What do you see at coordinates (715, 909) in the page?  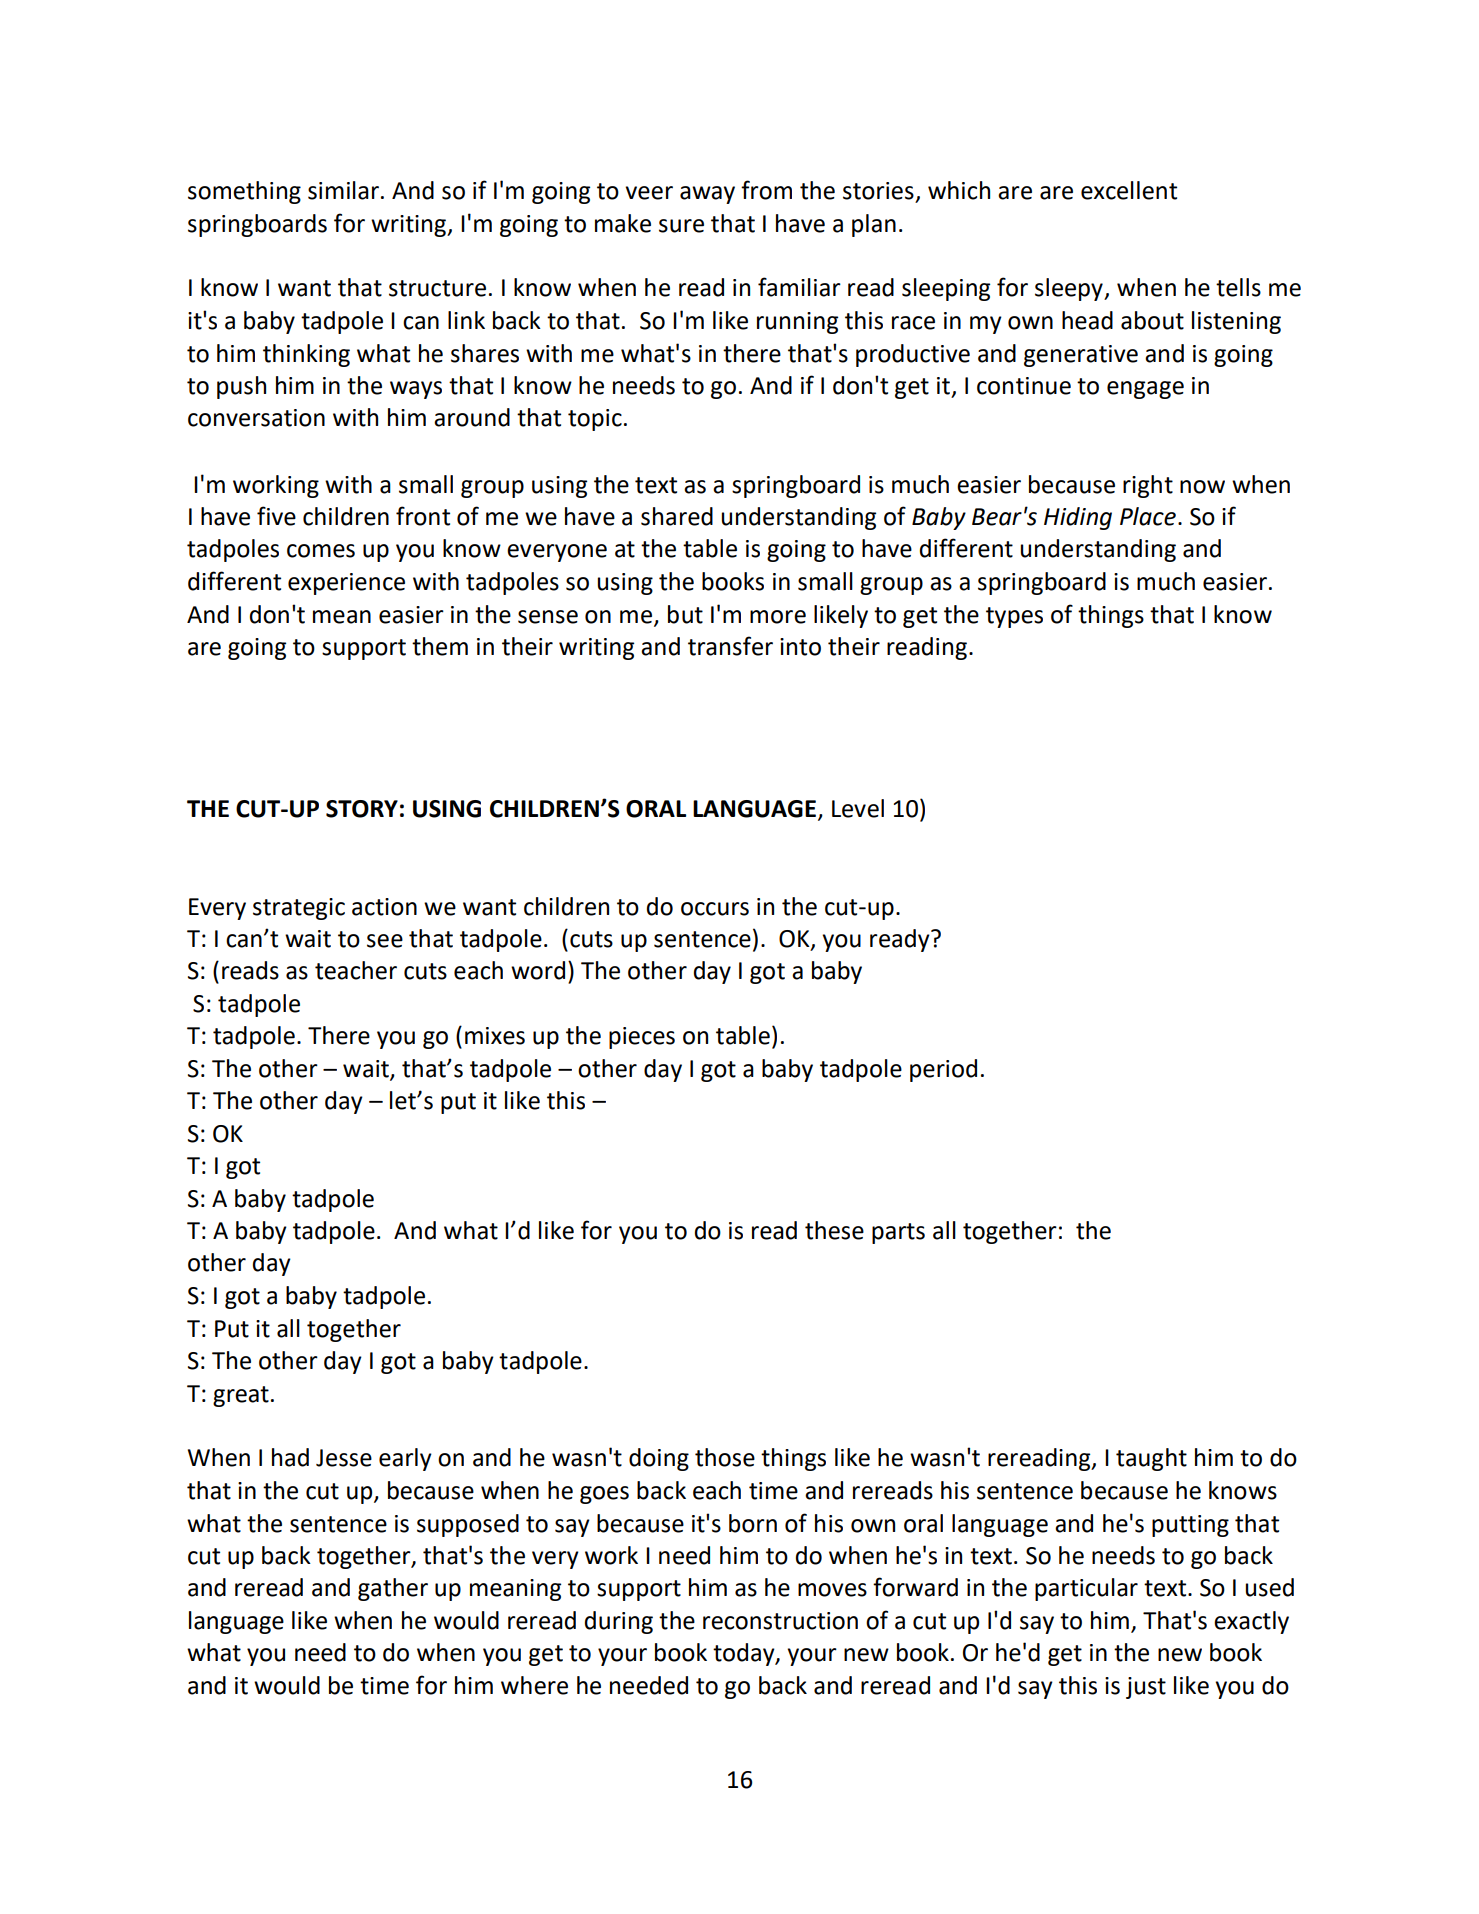 I see `occurs` at bounding box center [715, 909].
